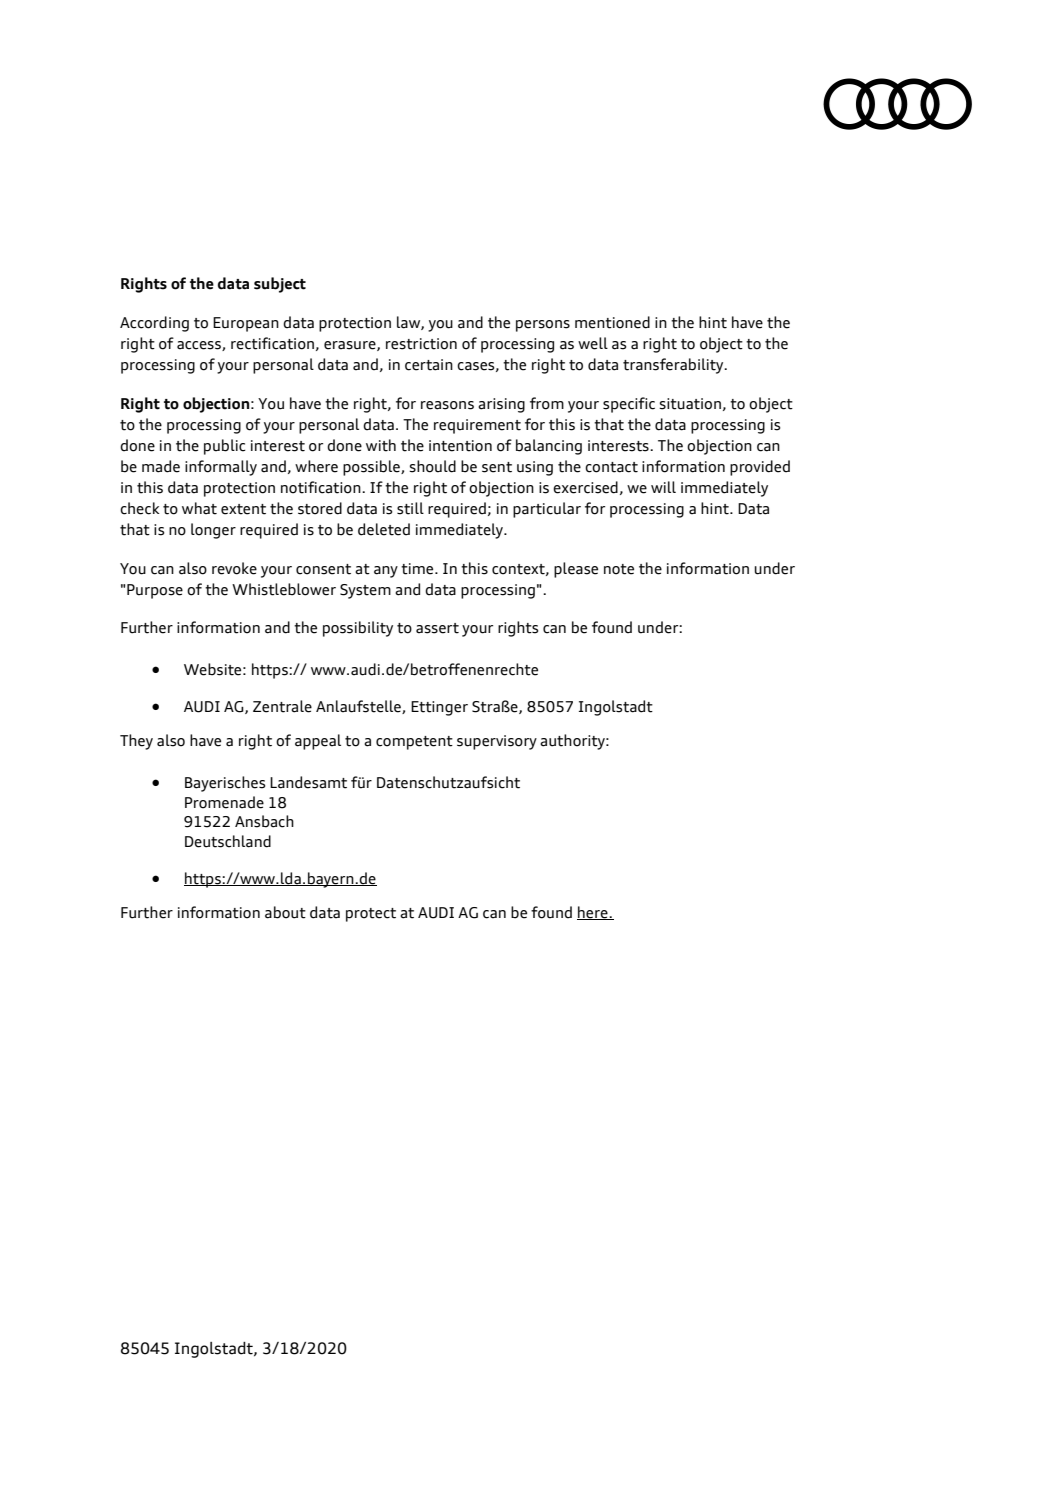 The width and height of the image is (1051, 1487). I want to click on note, so click(619, 569).
